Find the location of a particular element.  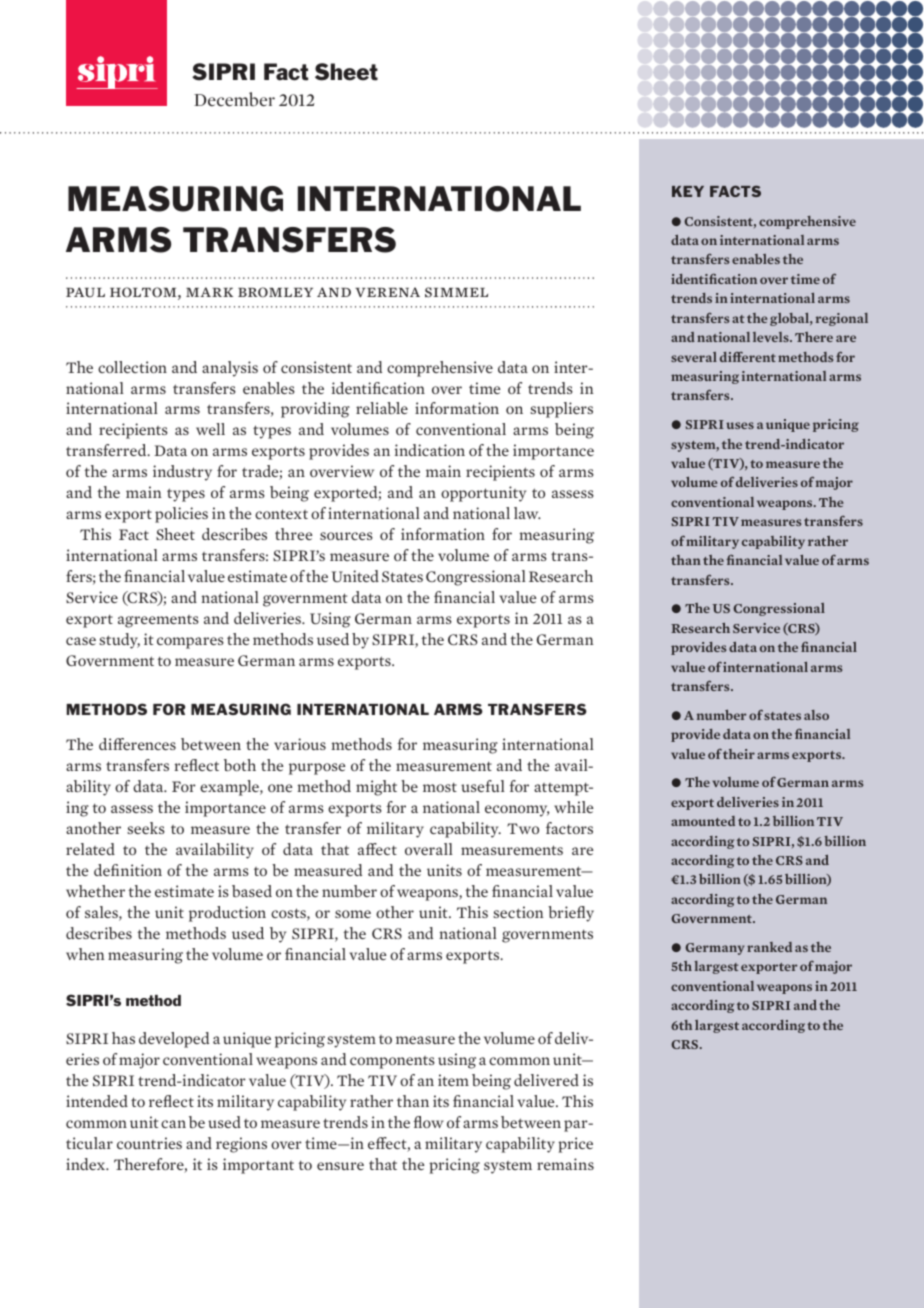

December is located at coordinates (234, 99).
